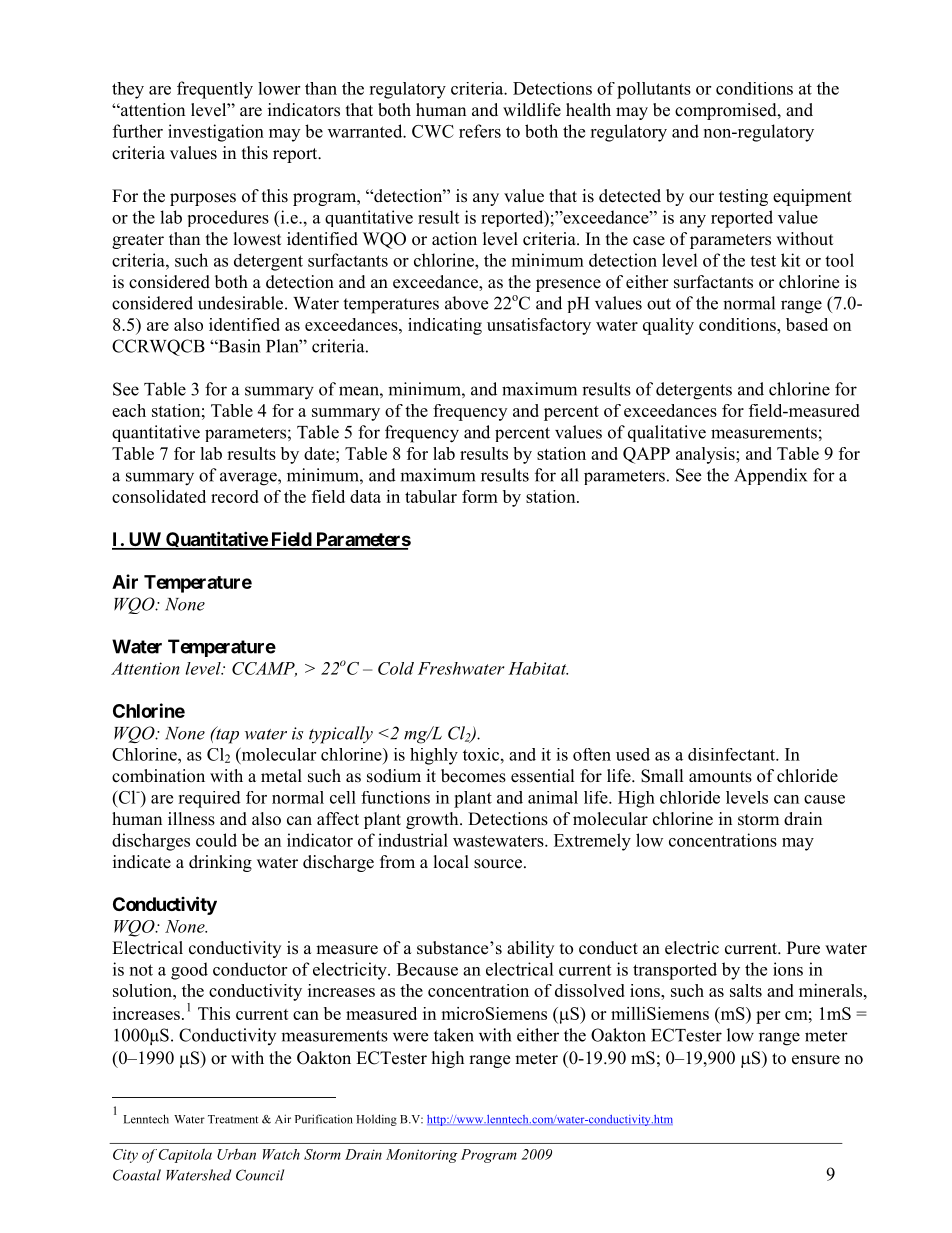  What do you see at coordinates (236, 1154) in the image?
I see `Urban` at bounding box center [236, 1154].
